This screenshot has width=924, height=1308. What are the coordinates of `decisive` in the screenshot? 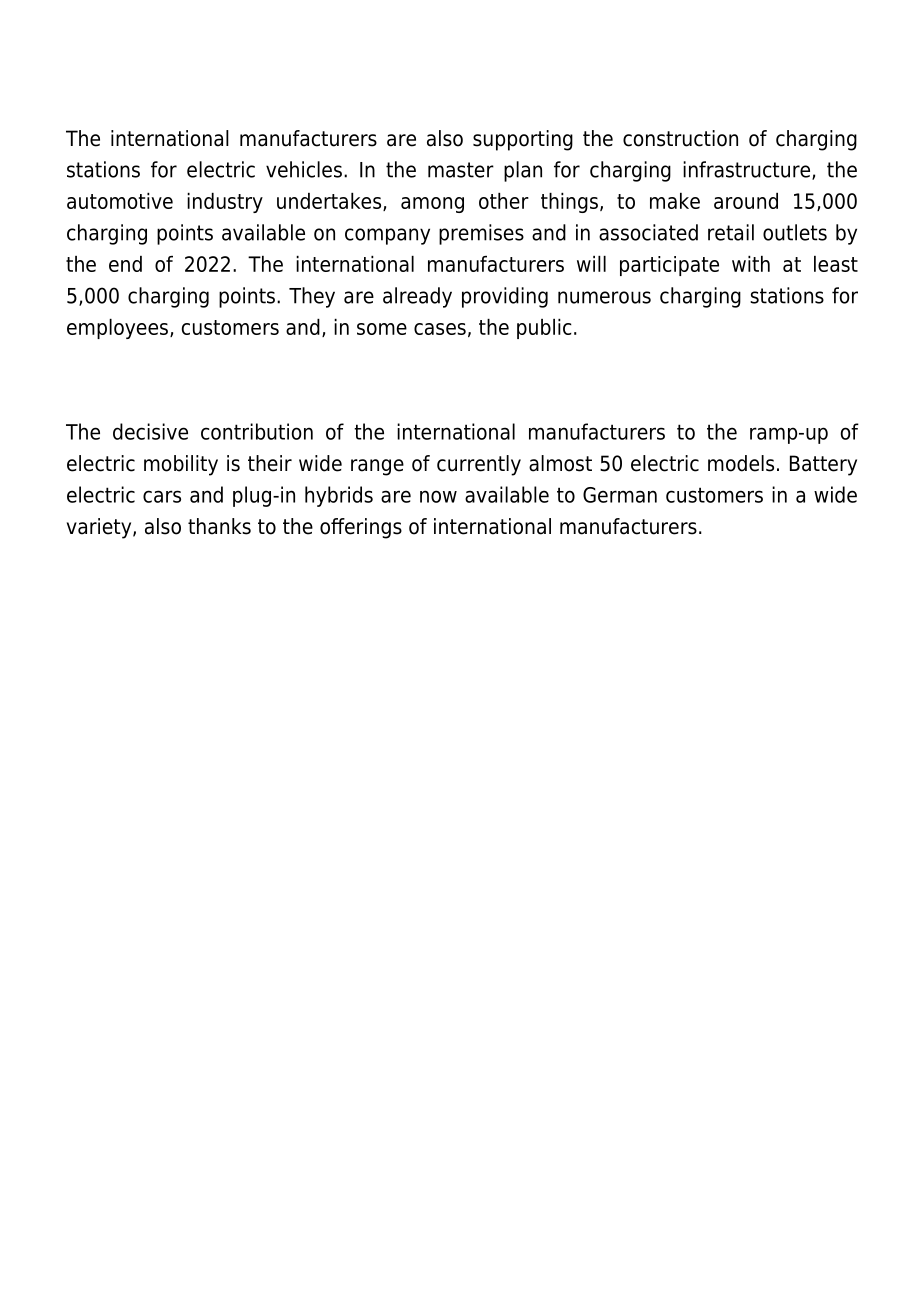 It's located at (150, 431).
